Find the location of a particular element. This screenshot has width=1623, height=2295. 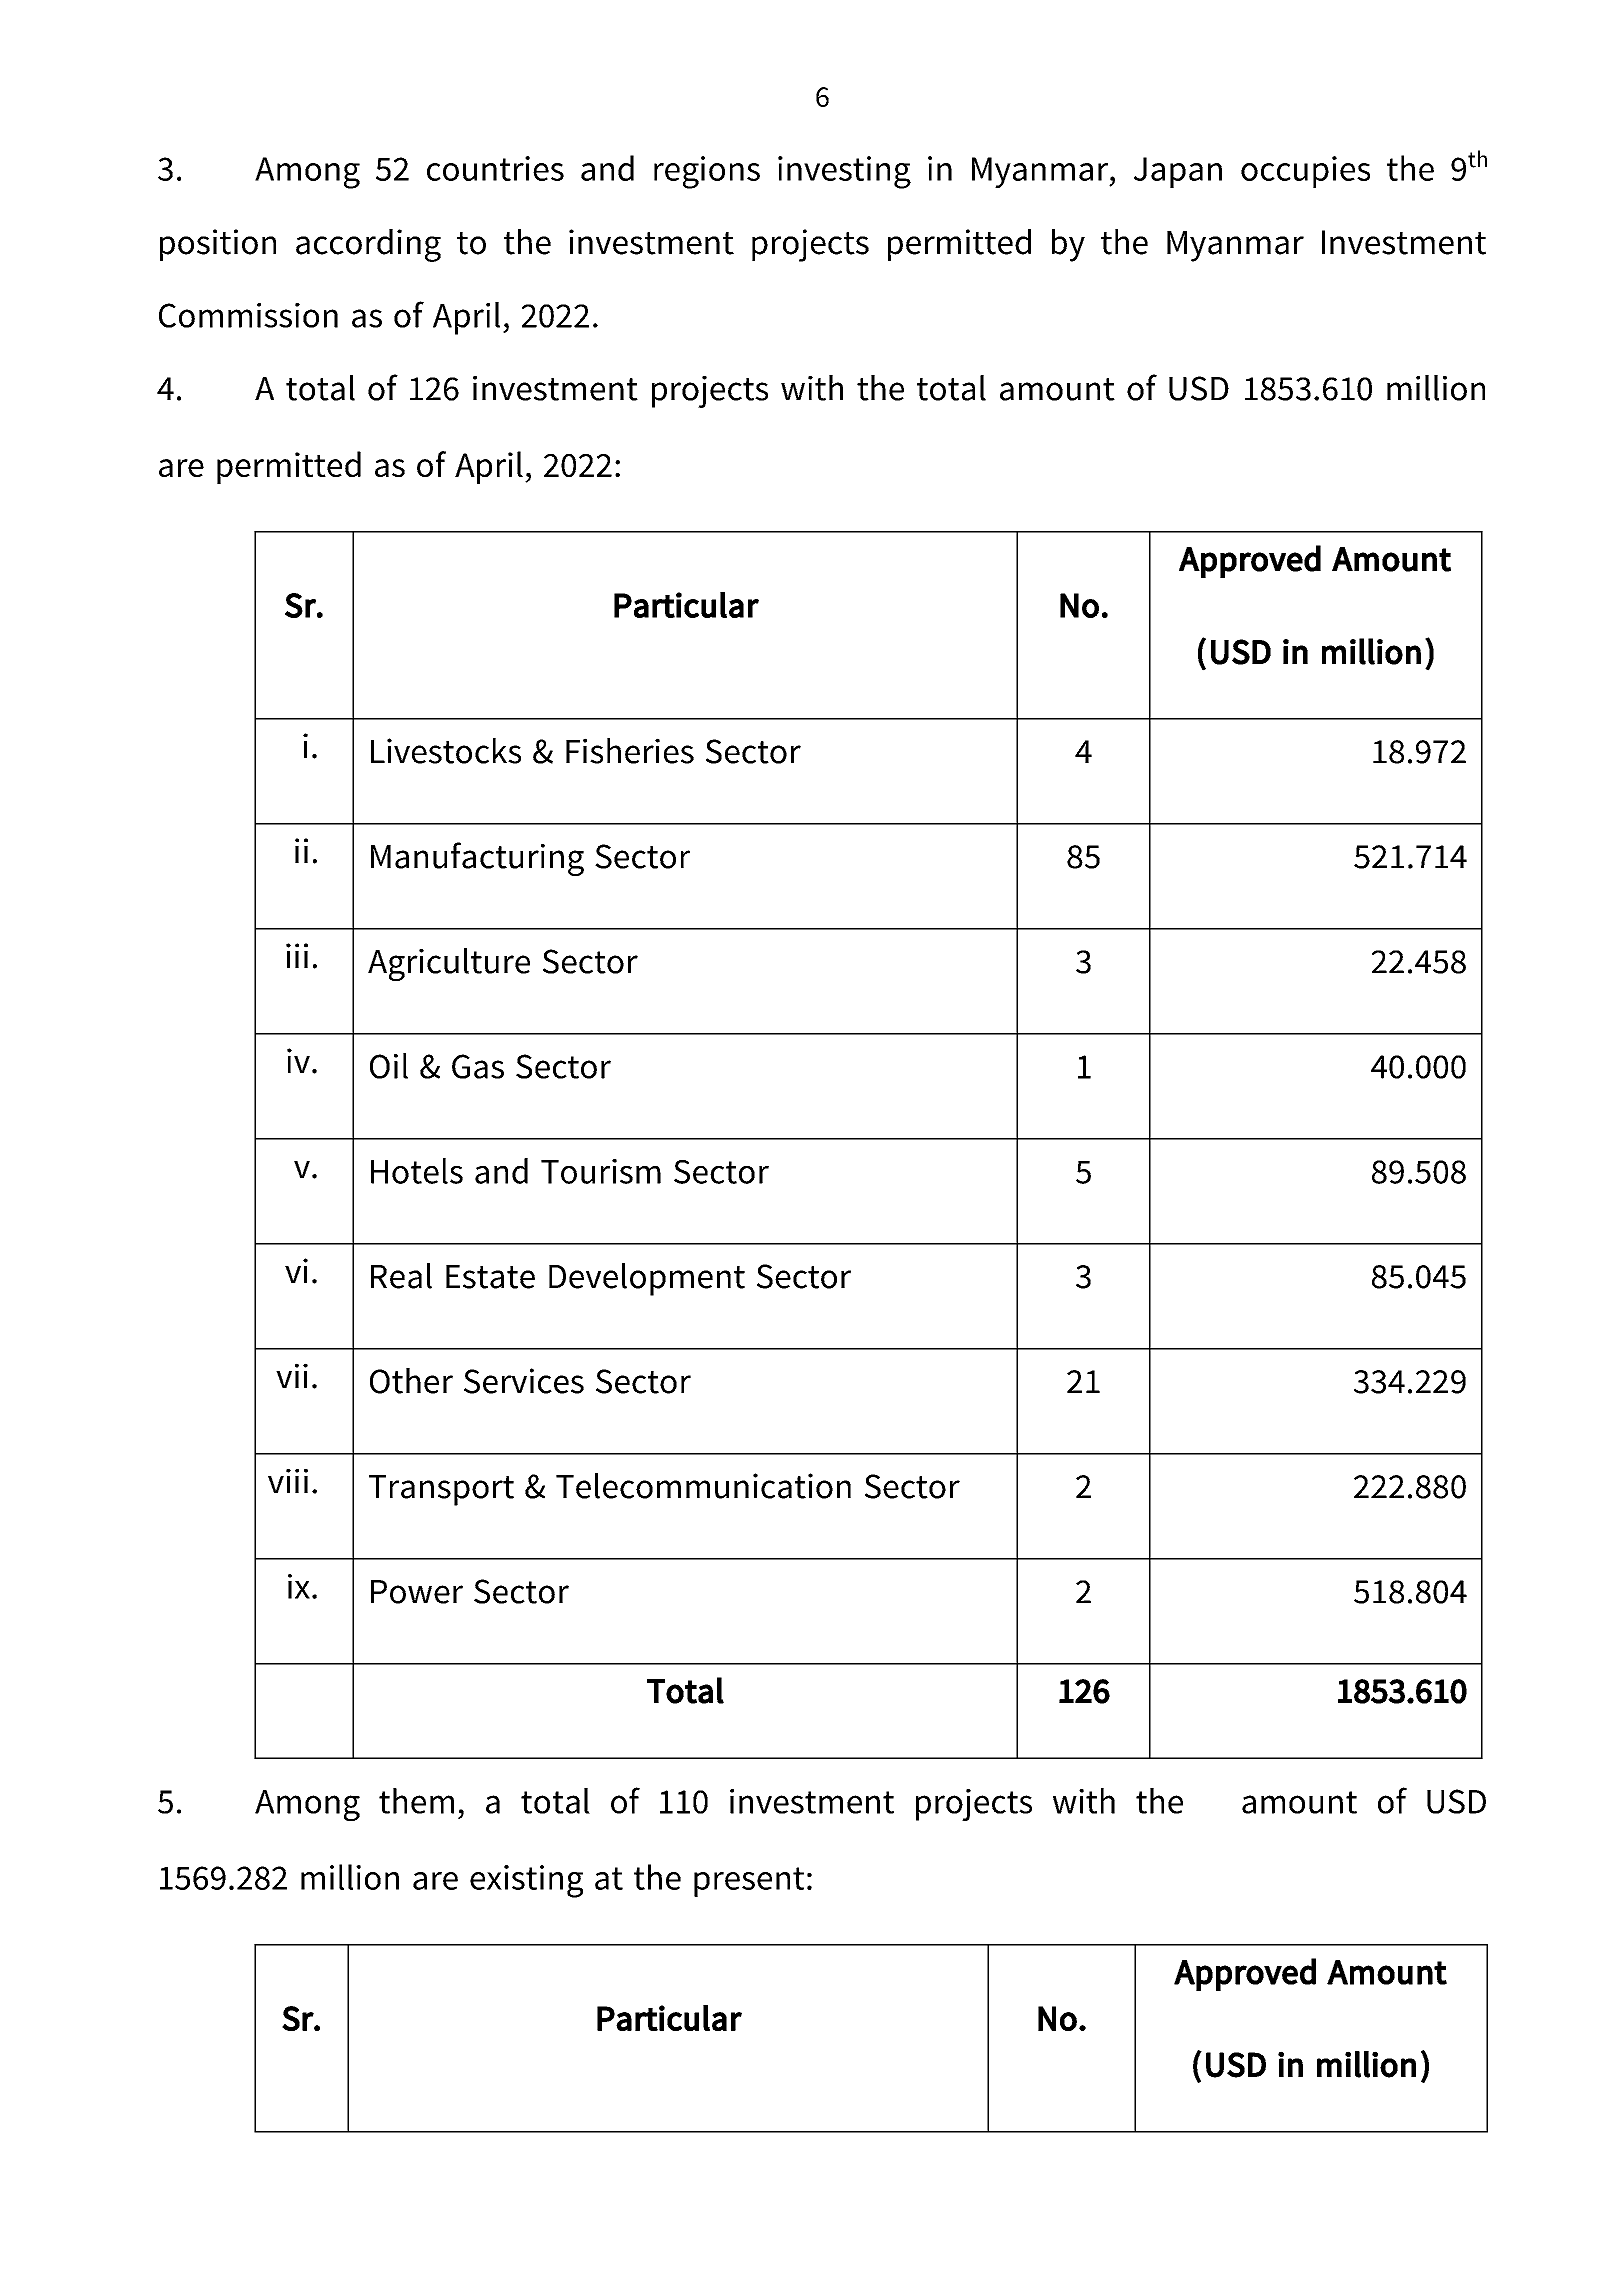

occupies is located at coordinates (1305, 172).
